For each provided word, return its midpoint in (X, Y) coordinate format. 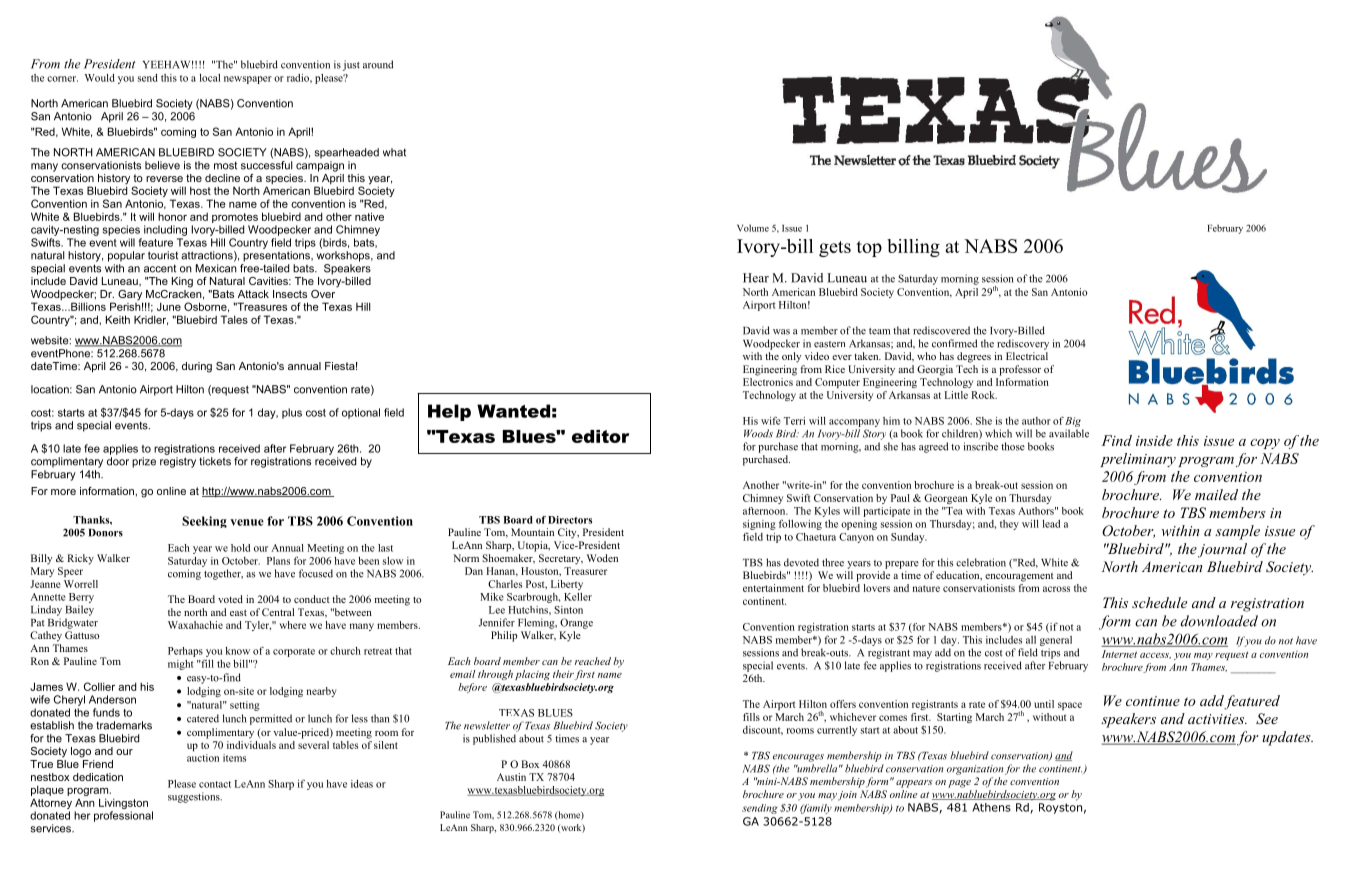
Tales (234, 319)
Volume (753, 228)
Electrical (1027, 356)
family (816, 809)
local (210, 78)
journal (1222, 550)
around (378, 64)
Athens (991, 807)
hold (240, 548)
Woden (602, 558)
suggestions (195, 797)
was (781, 332)
